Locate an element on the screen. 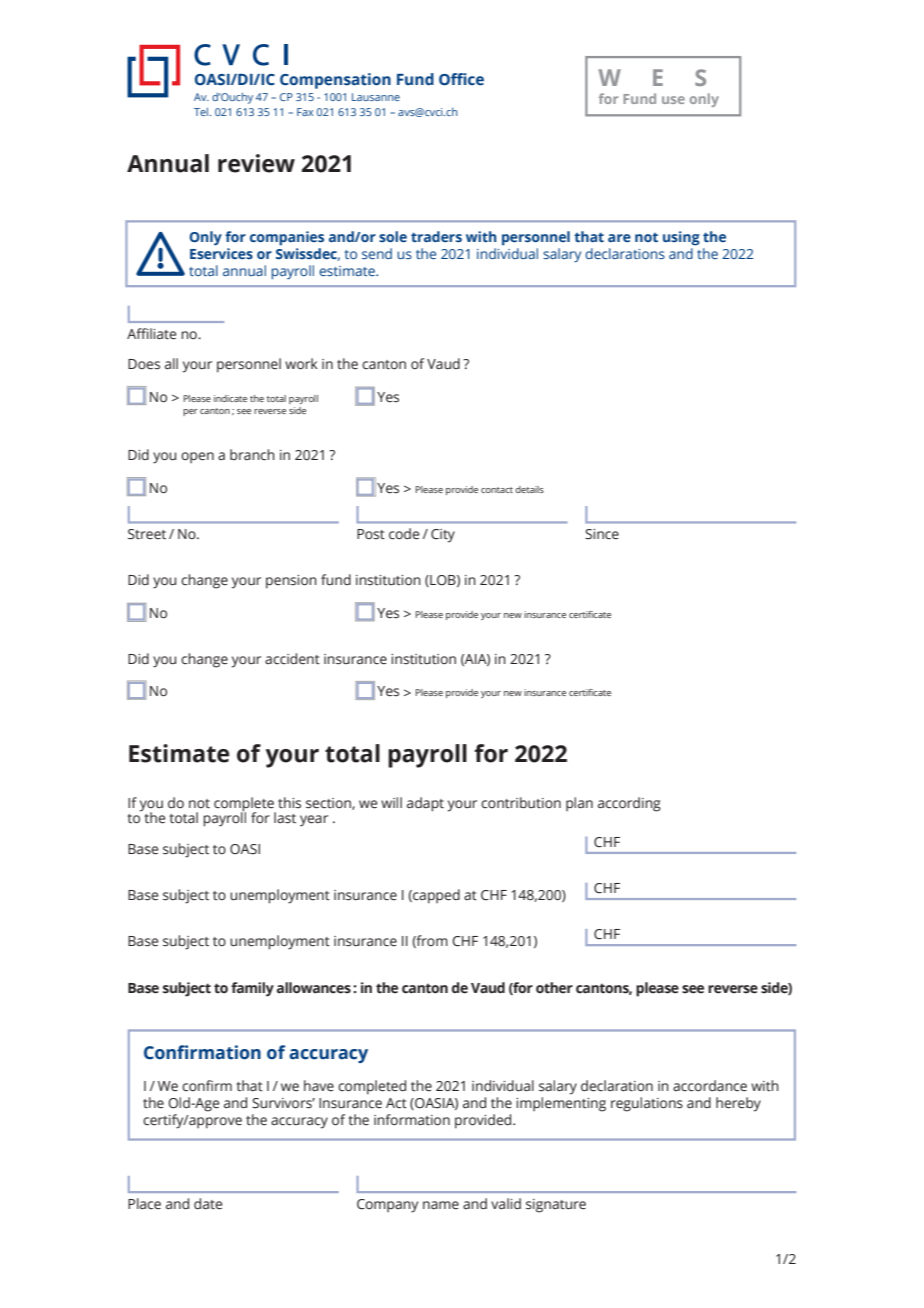 This screenshot has width=924, height=1308. Tel is located at coordinates (202, 112).
